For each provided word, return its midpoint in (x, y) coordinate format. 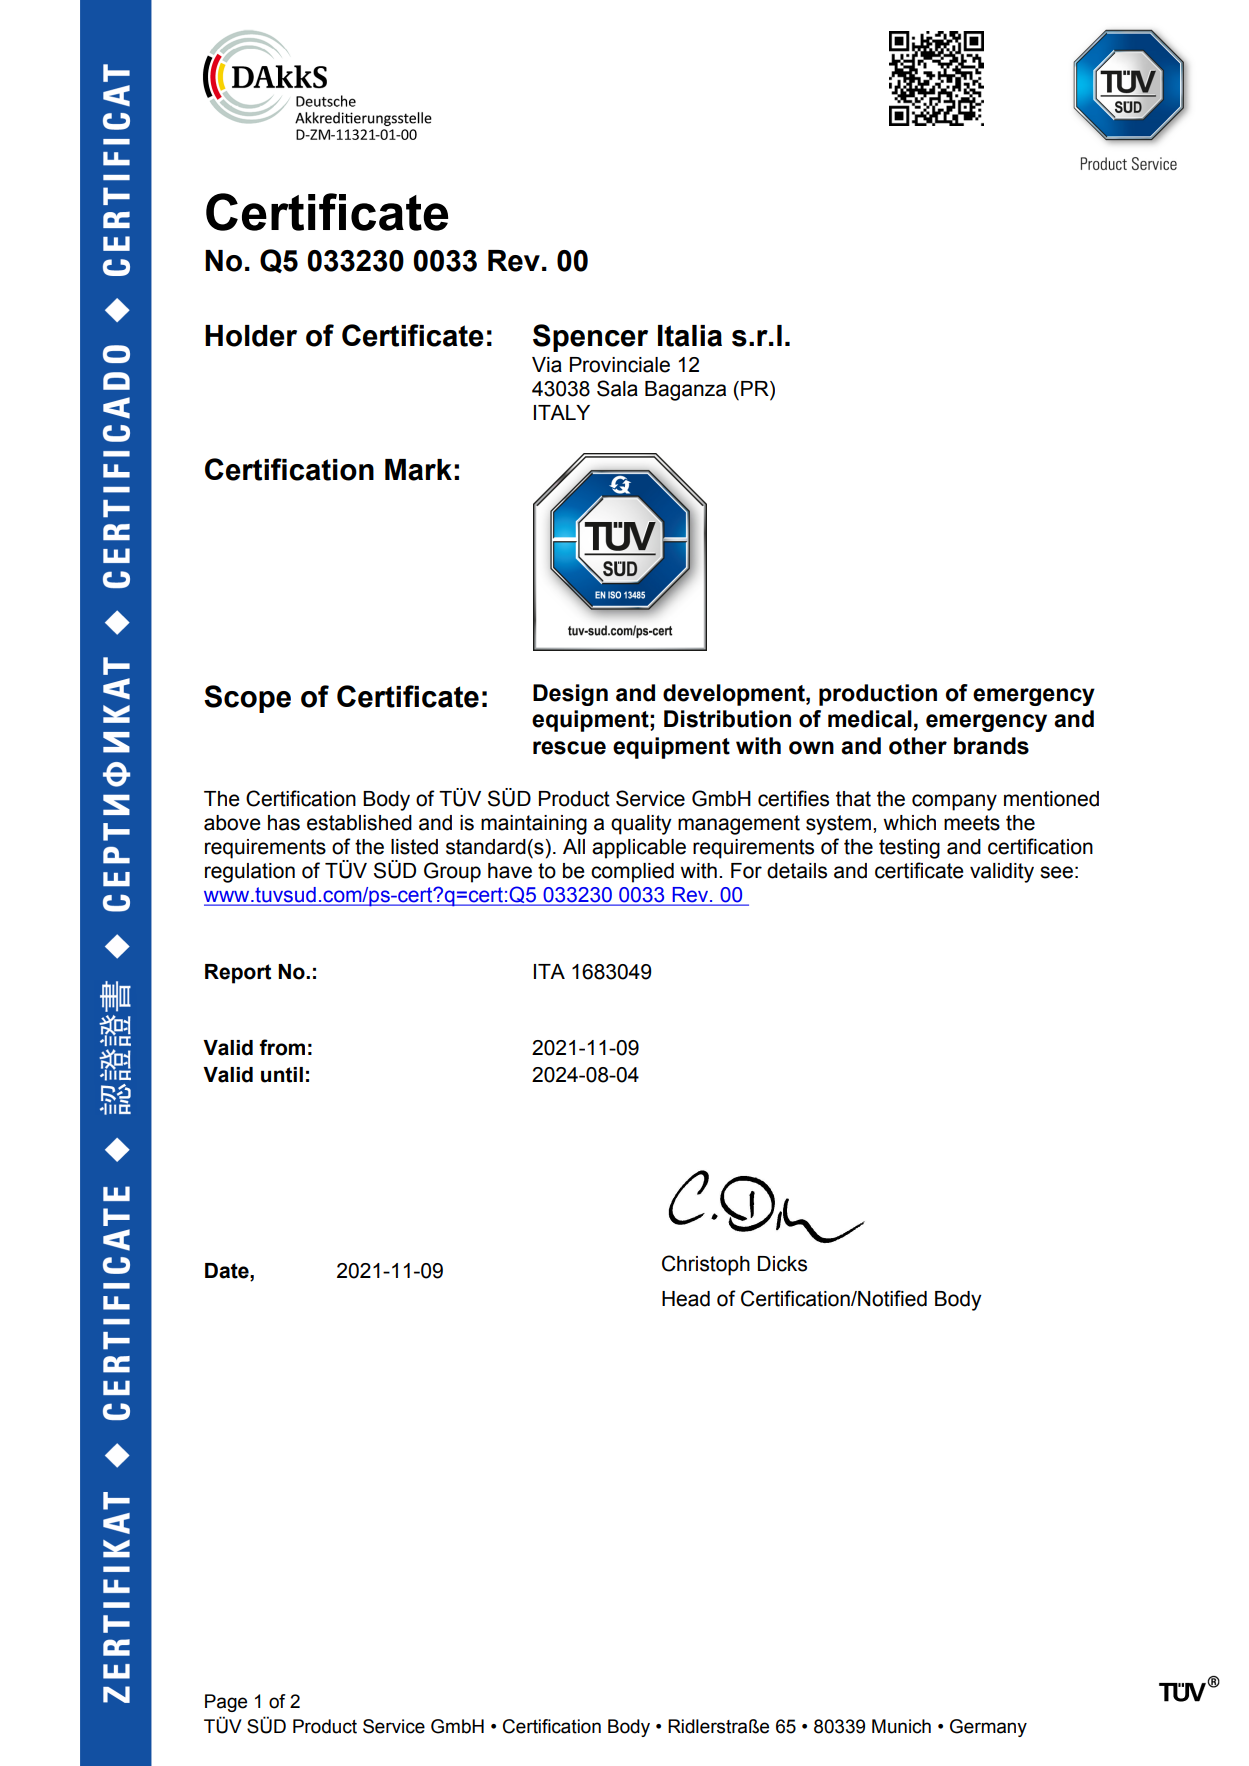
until (282, 1075)
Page (226, 1703)
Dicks (782, 1264)
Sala (617, 388)
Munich (901, 1726)
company (954, 802)
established (359, 823)
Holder (251, 336)
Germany (988, 1728)
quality (641, 825)
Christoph (706, 1265)
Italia (690, 336)
